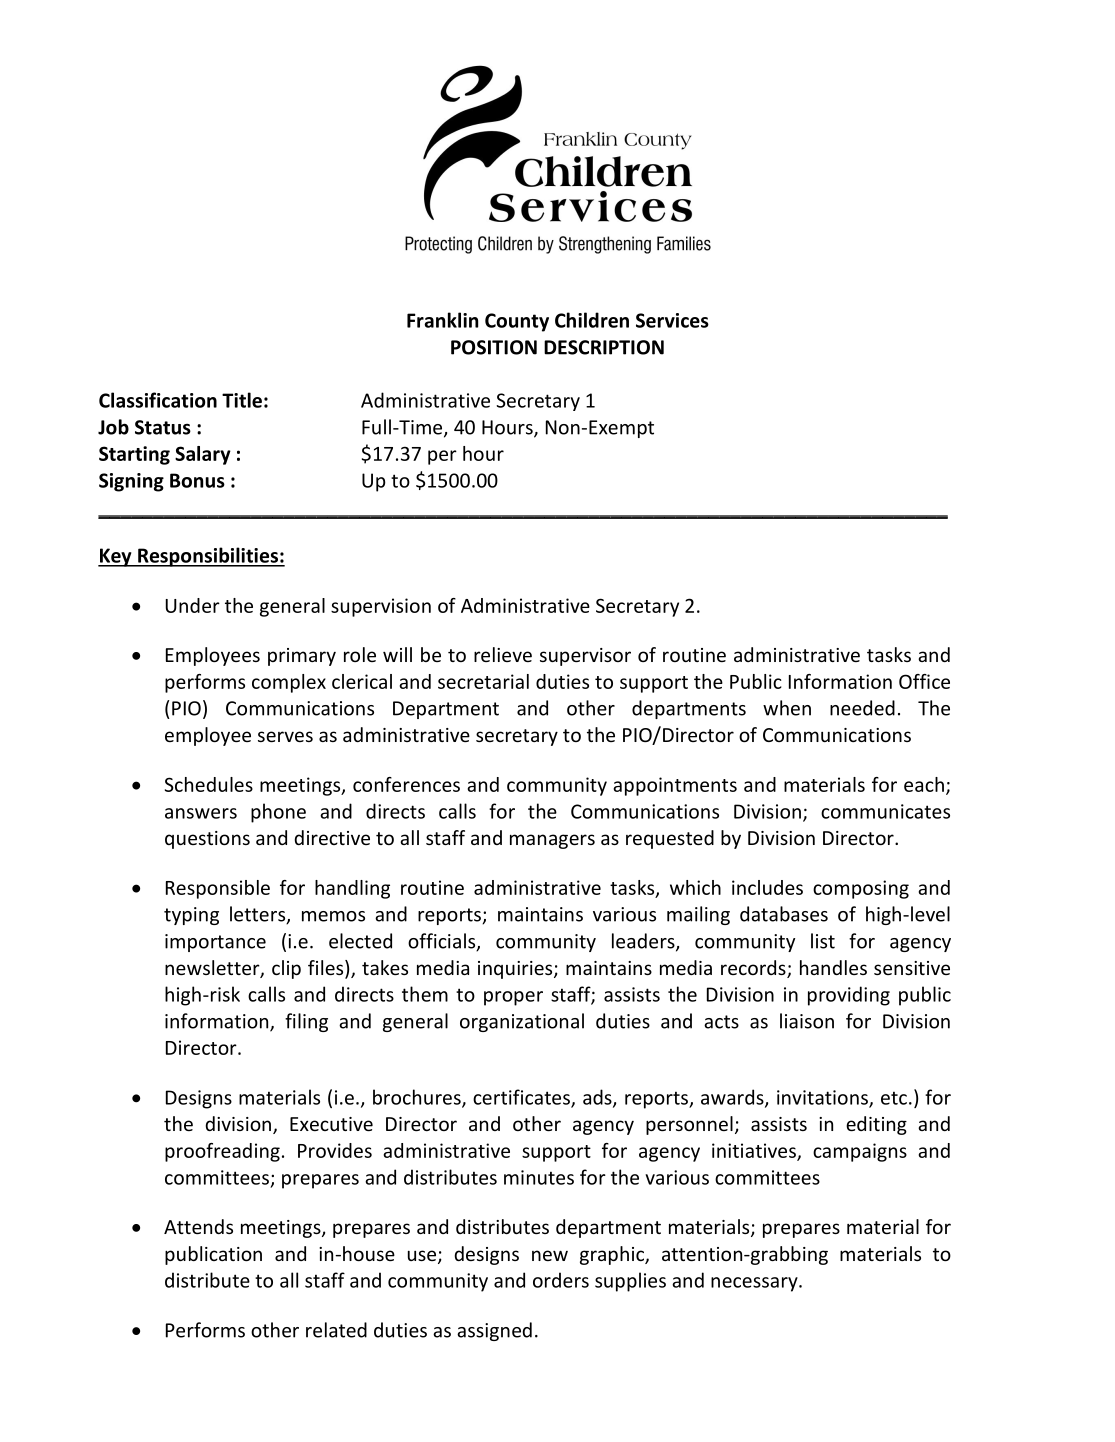 This screenshot has height=1442, width=1115. Describe the element at coordinates (552, 841) in the screenshot. I see `managers` at that location.
